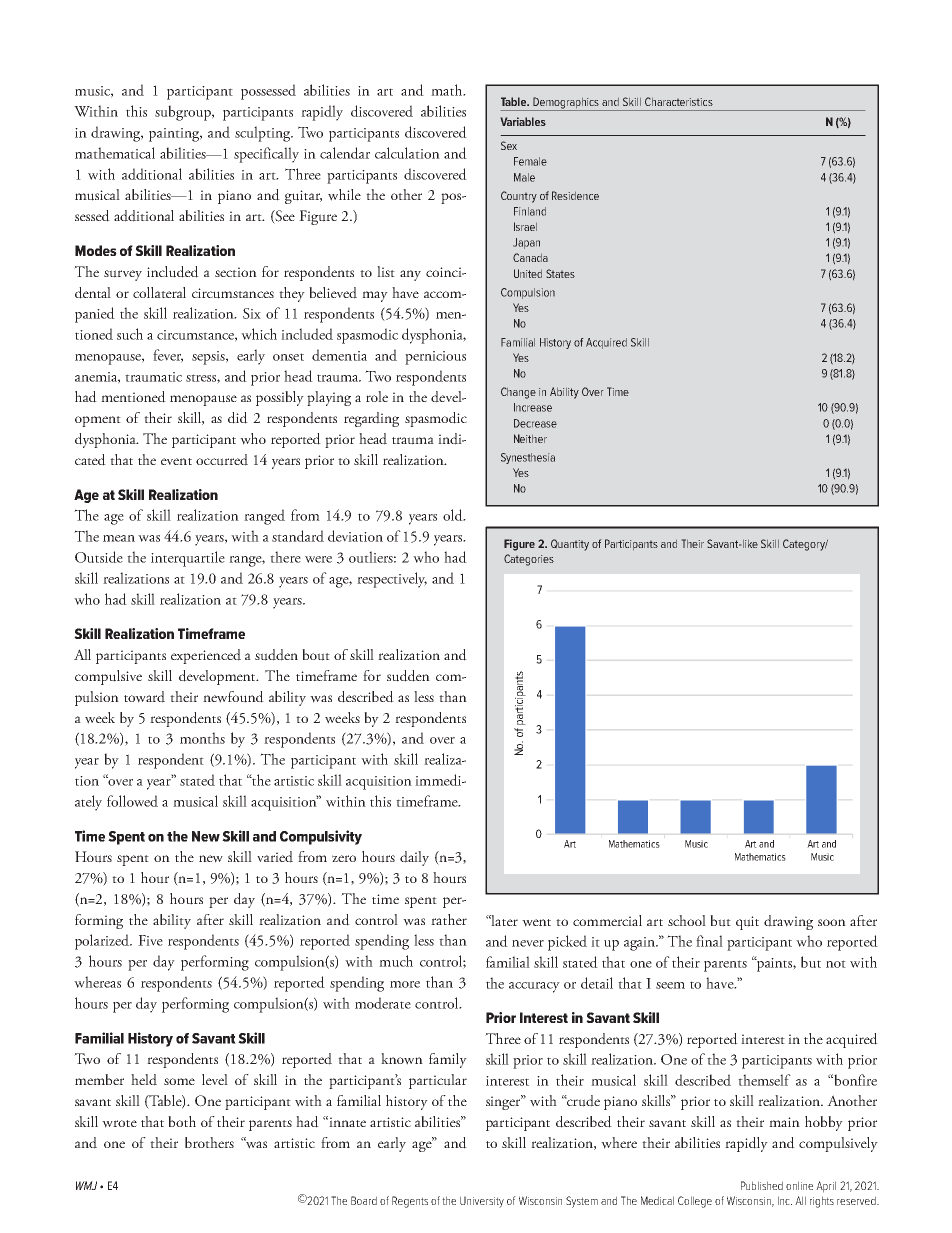 The height and width of the page is (1233, 952). Describe the element at coordinates (747, 923) in the page. I see `quit` at that location.
